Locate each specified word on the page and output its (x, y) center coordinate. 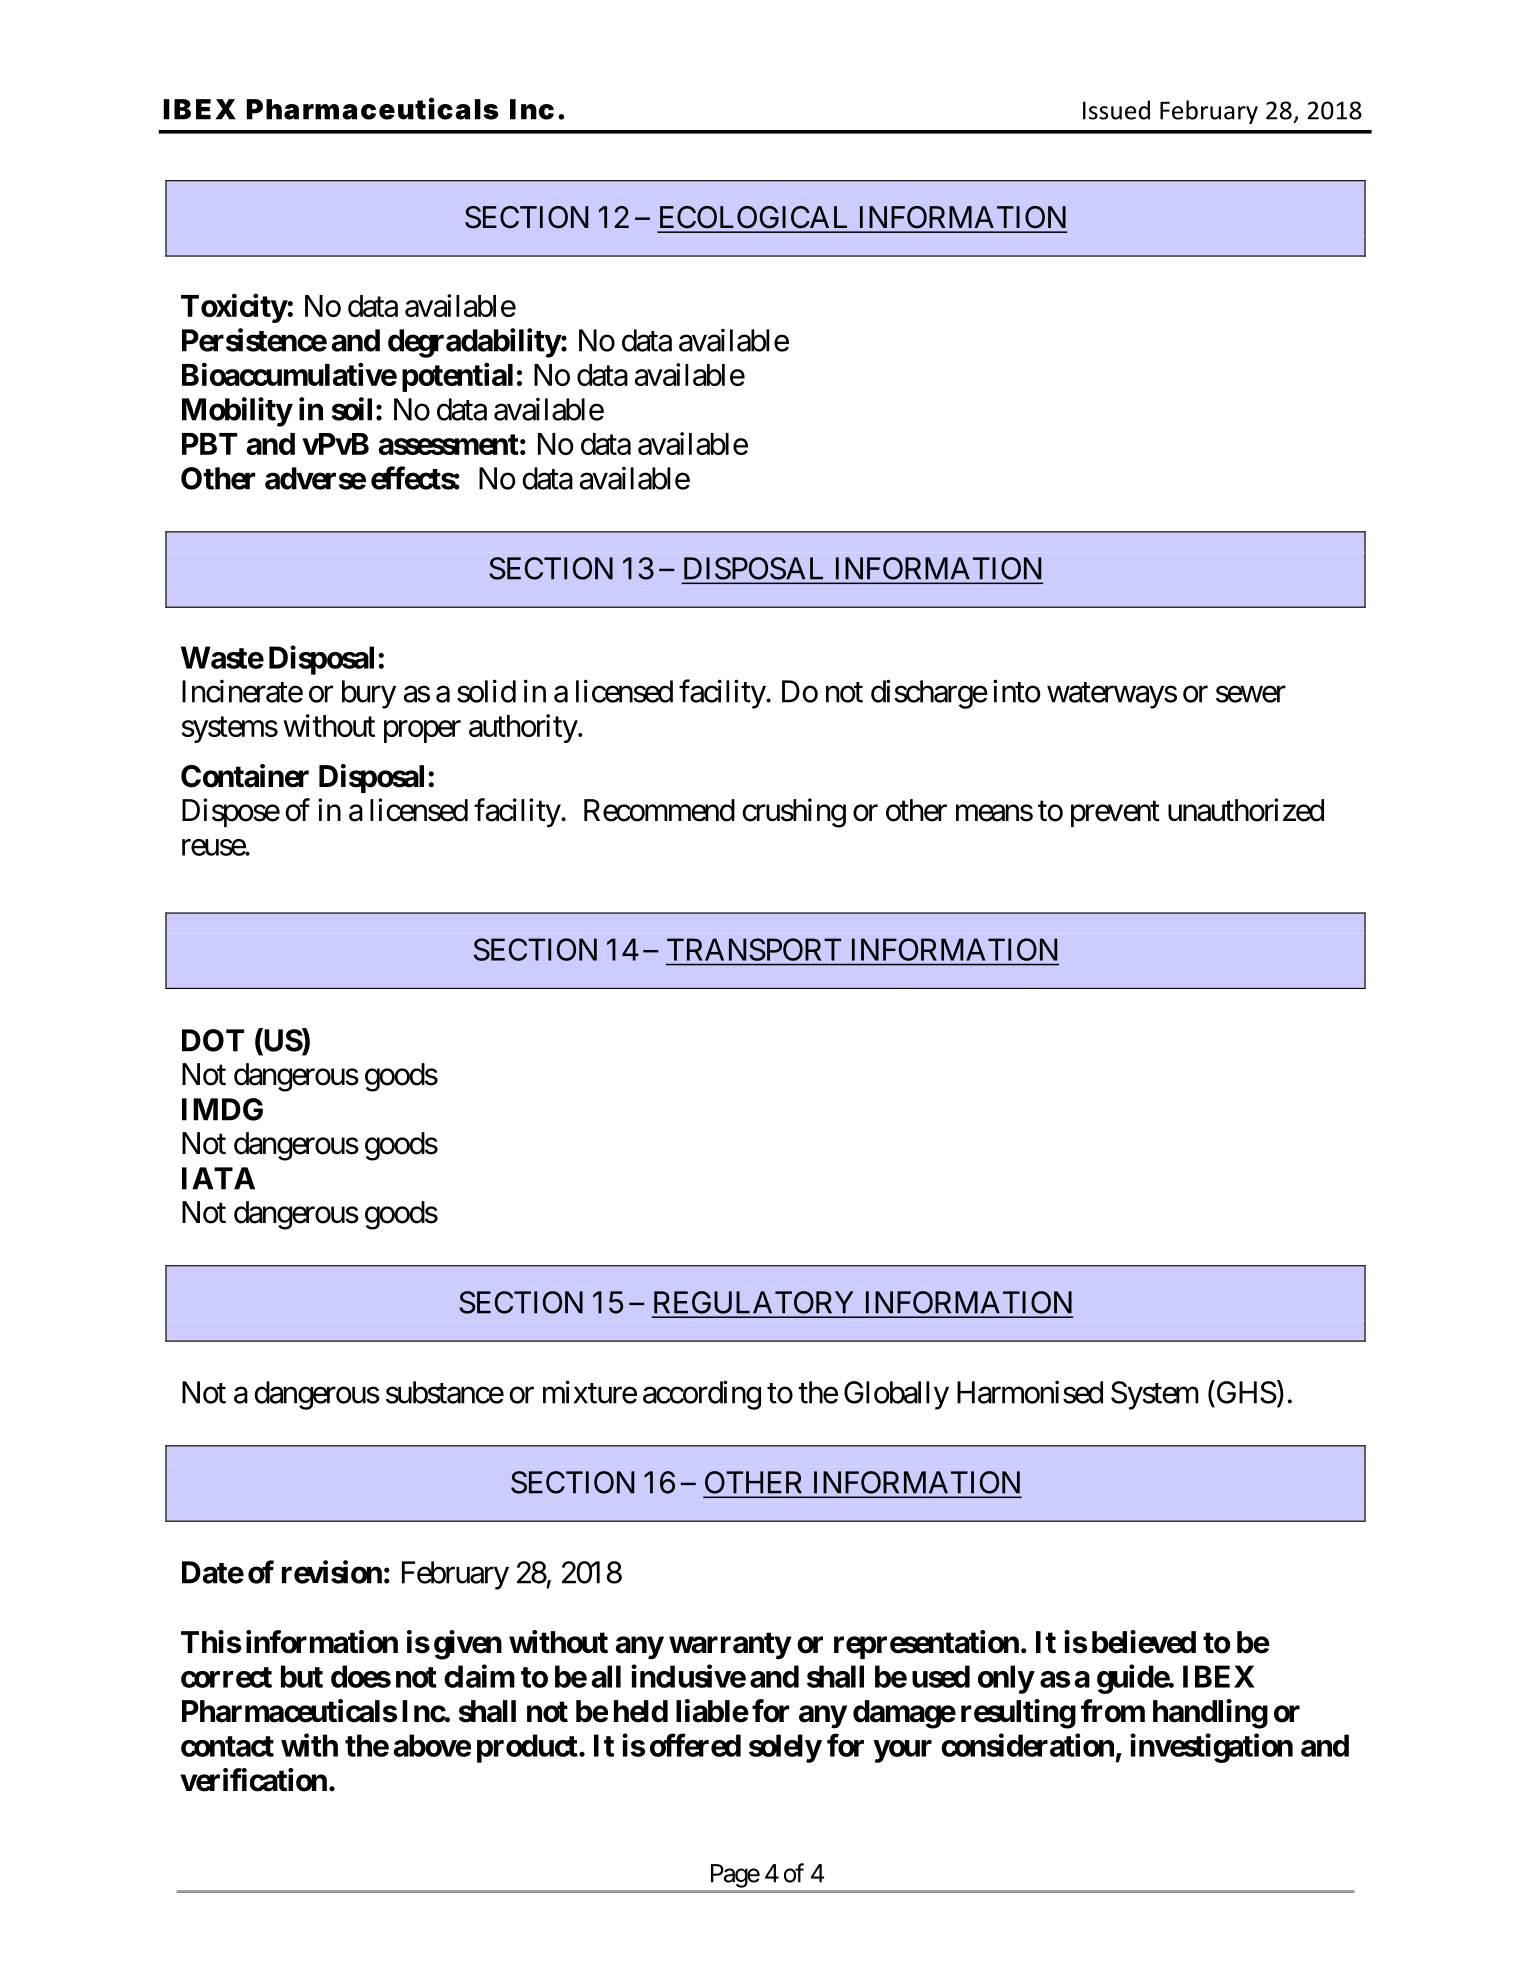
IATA (218, 1178)
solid (486, 691)
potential (457, 377)
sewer (1251, 694)
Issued (1116, 110)
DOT (213, 1040)
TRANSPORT (754, 949)
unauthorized (1246, 810)
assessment (449, 444)
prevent (1115, 814)
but (302, 1676)
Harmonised (1030, 1392)
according (702, 1395)
